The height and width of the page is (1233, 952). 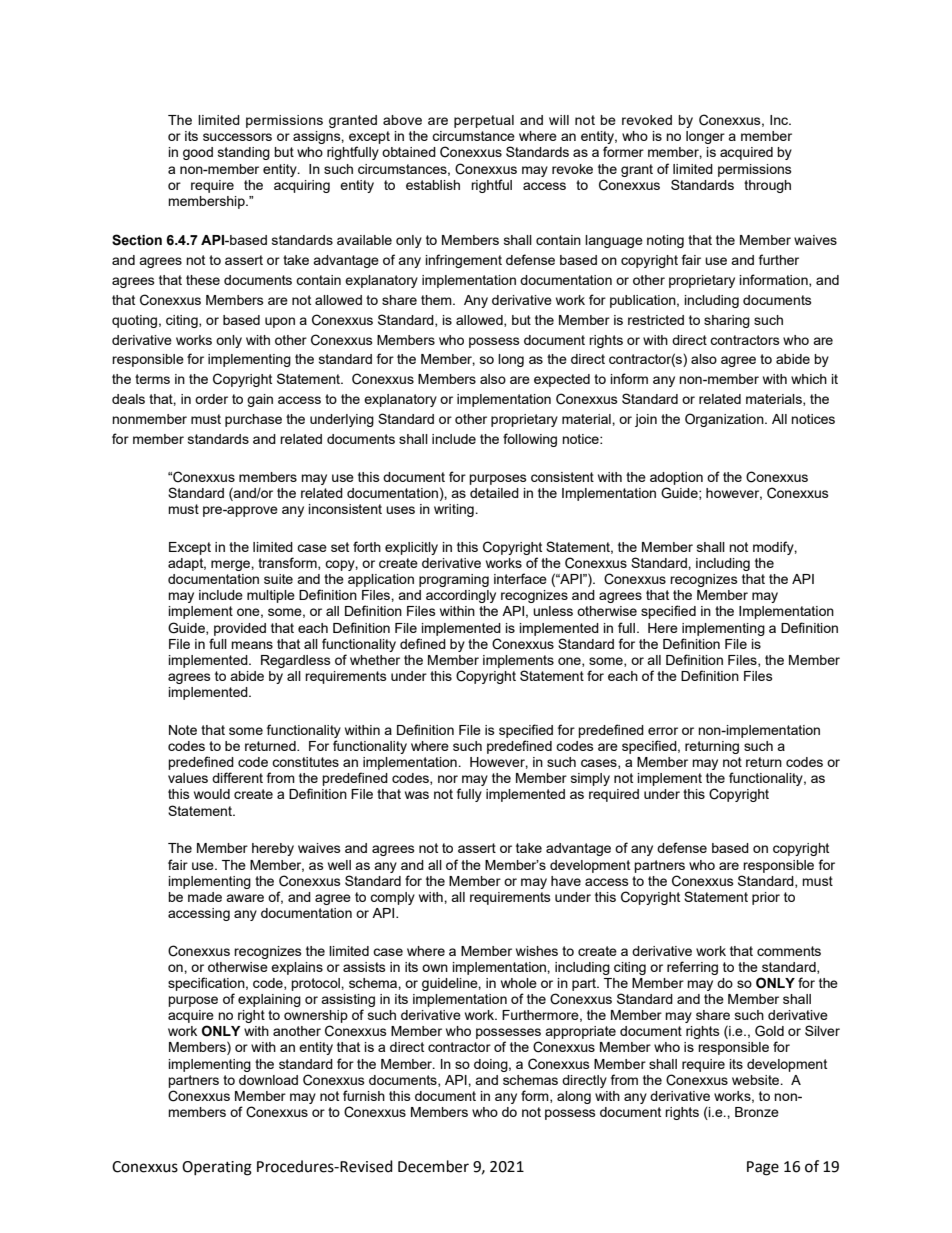 I want to click on provided, so click(x=240, y=629).
